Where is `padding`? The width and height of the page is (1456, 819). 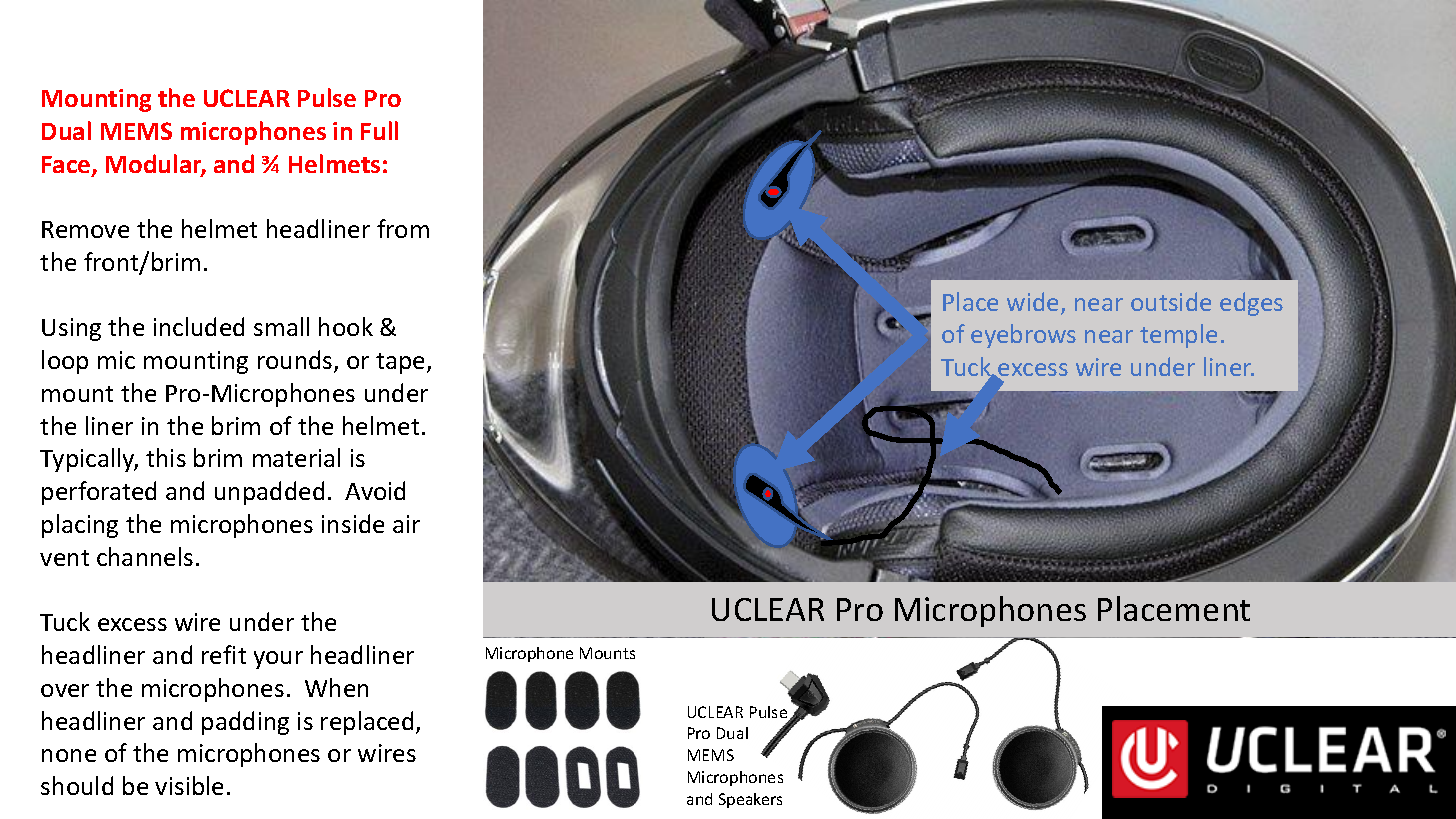 padding is located at coordinates (245, 723).
